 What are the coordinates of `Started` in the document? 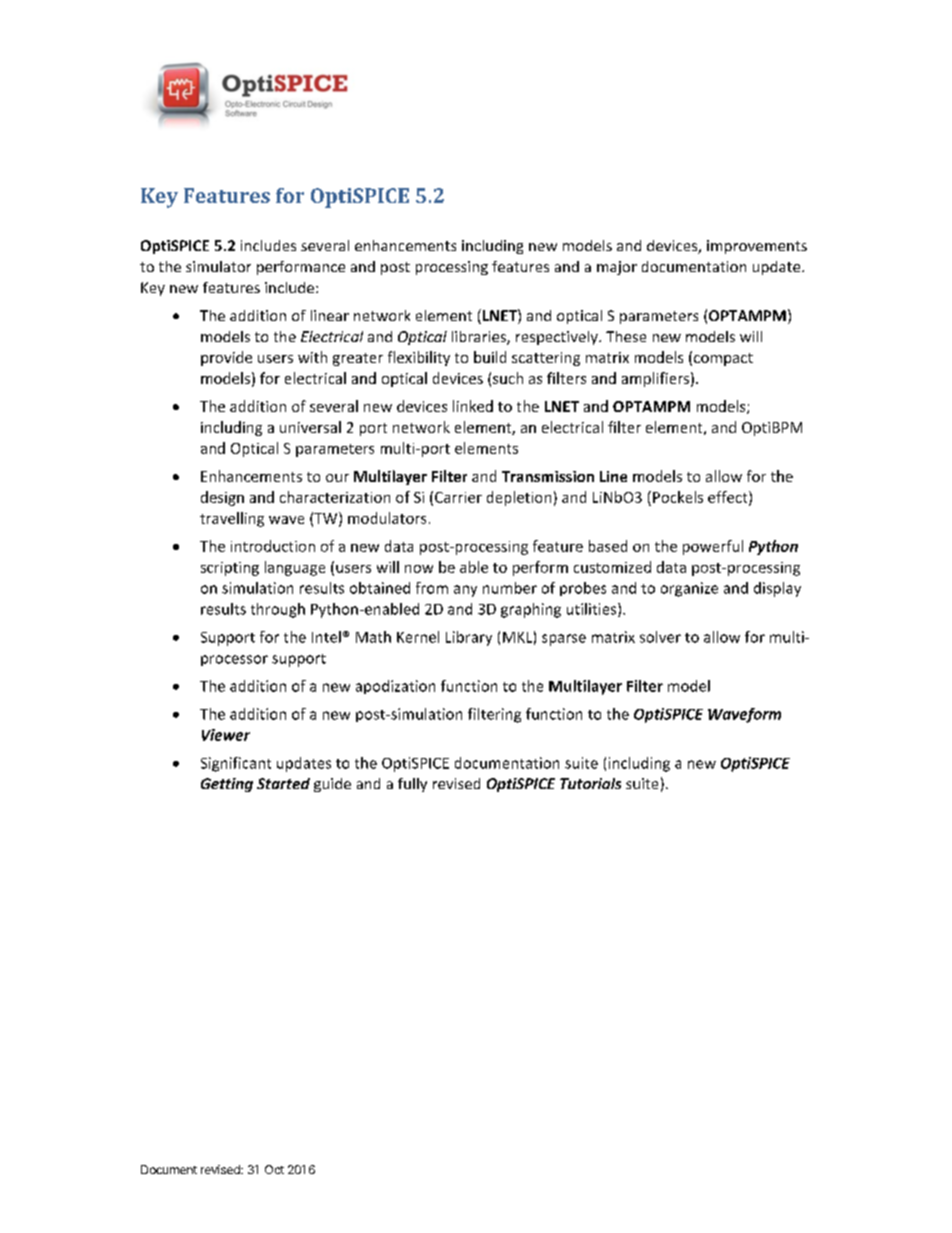 It's located at (283, 783).
